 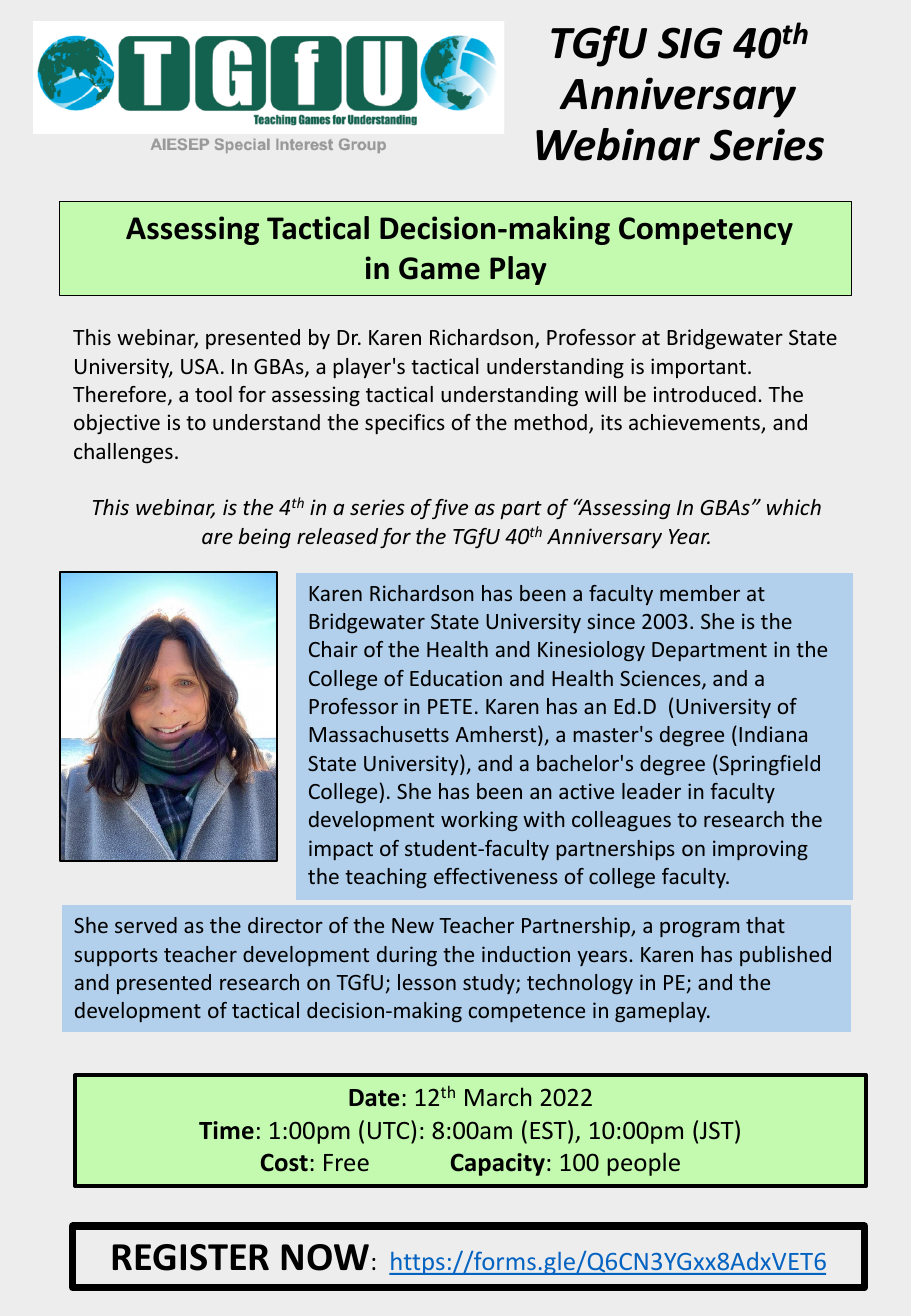 I want to click on Chair, so click(x=333, y=649).
